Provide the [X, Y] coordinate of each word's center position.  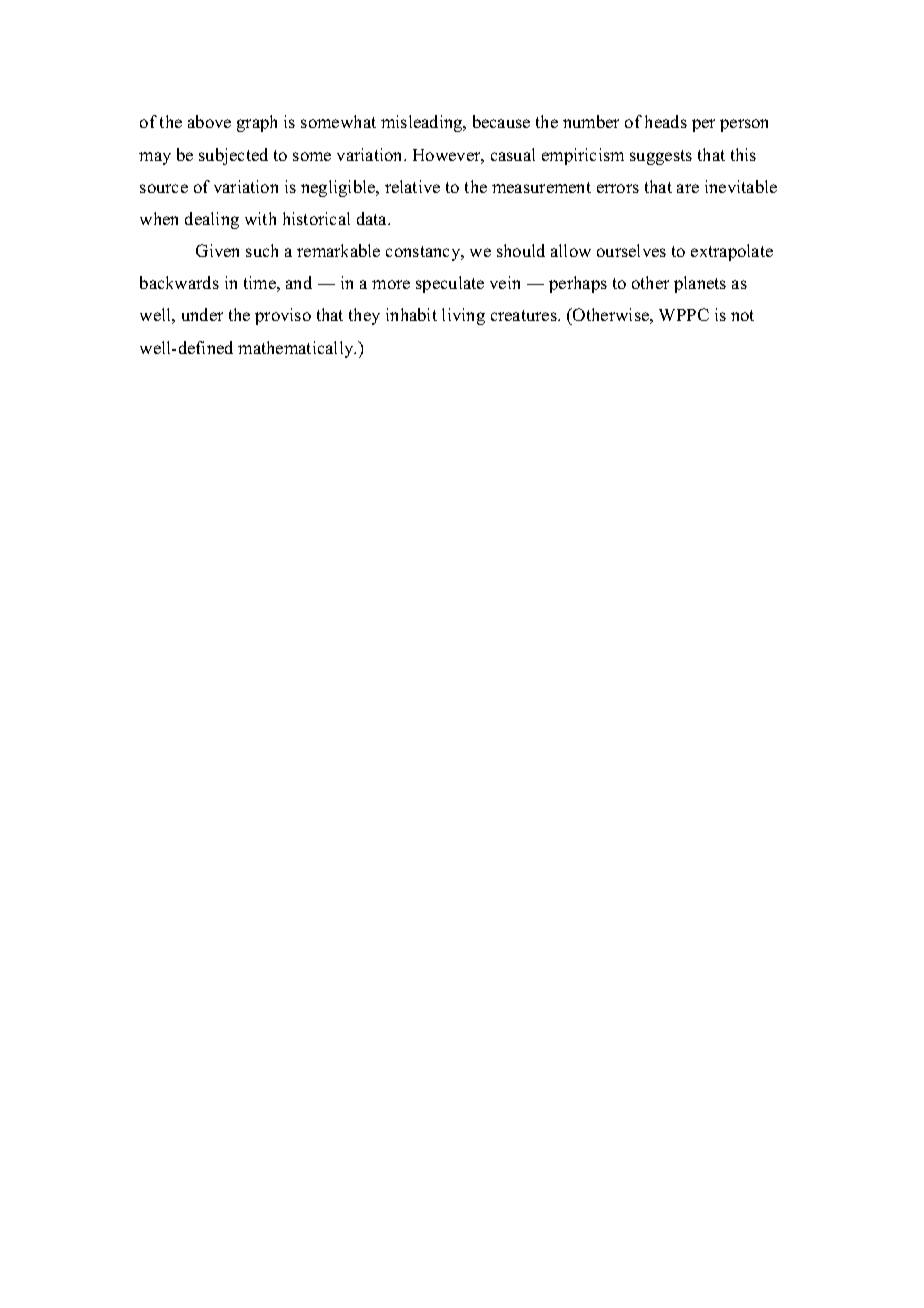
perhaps [578, 284]
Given [217, 250]
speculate [450, 284]
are [688, 188]
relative [412, 186]
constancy [424, 253]
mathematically [297, 349]
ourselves [631, 250]
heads [666, 121]
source [164, 188]
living [463, 316]
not [742, 315]
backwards [179, 282]
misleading [423, 123]
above [209, 121]
